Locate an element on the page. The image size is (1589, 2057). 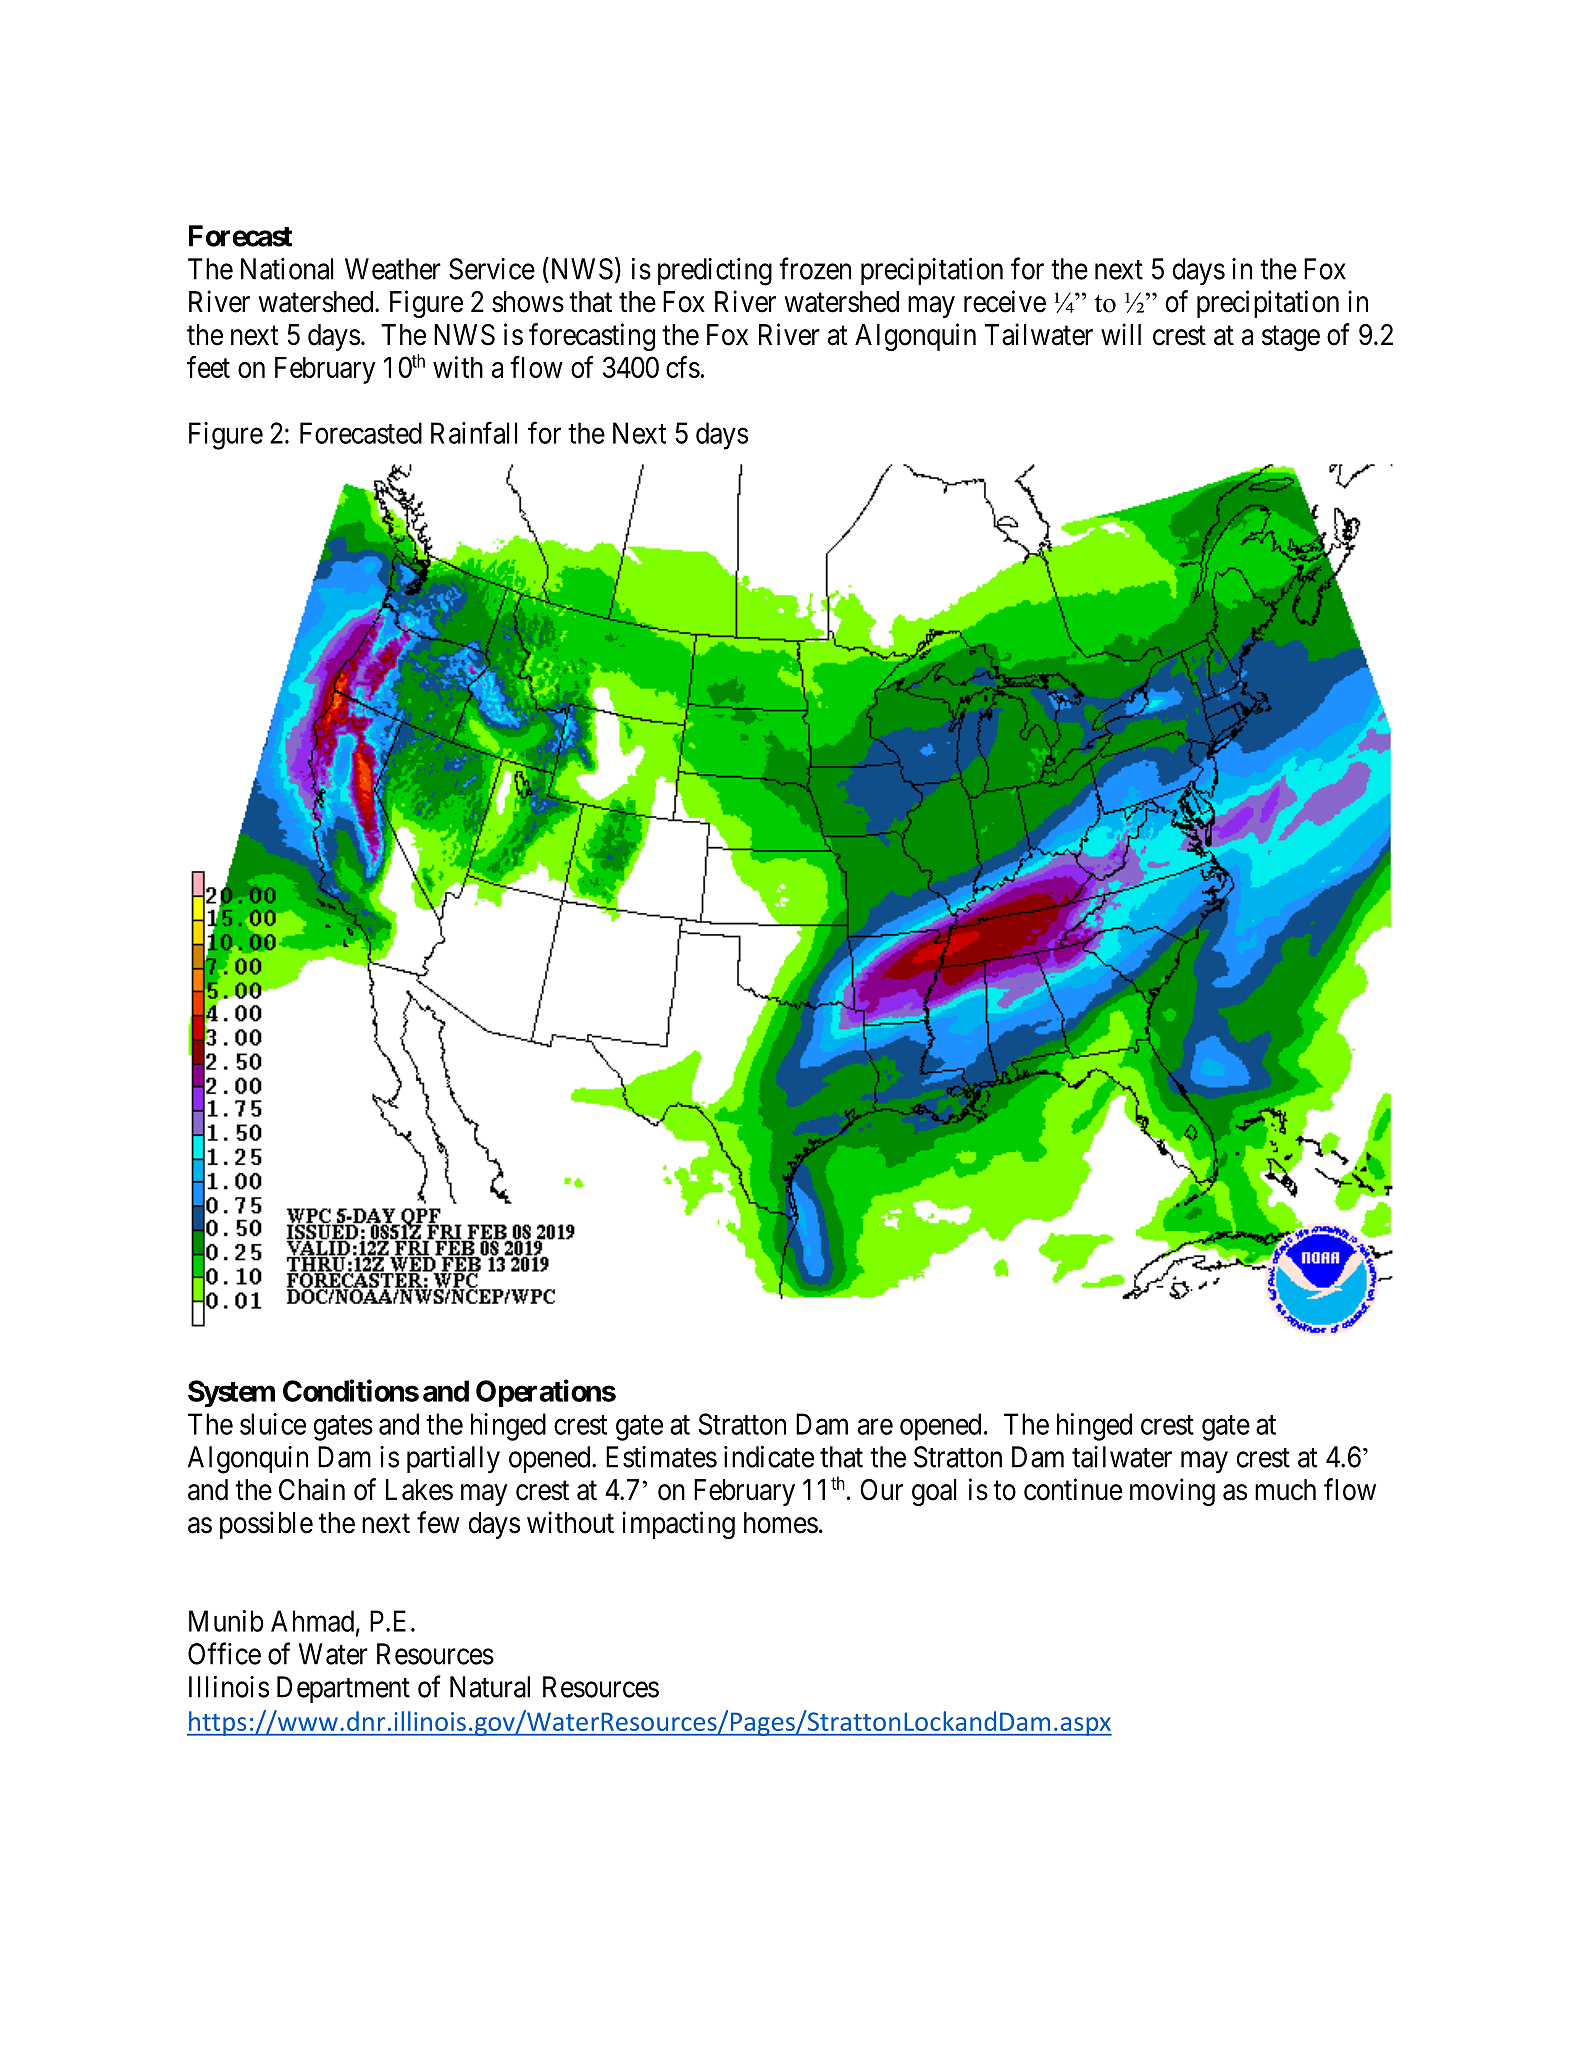
Rainfall is located at coordinates (474, 433).
